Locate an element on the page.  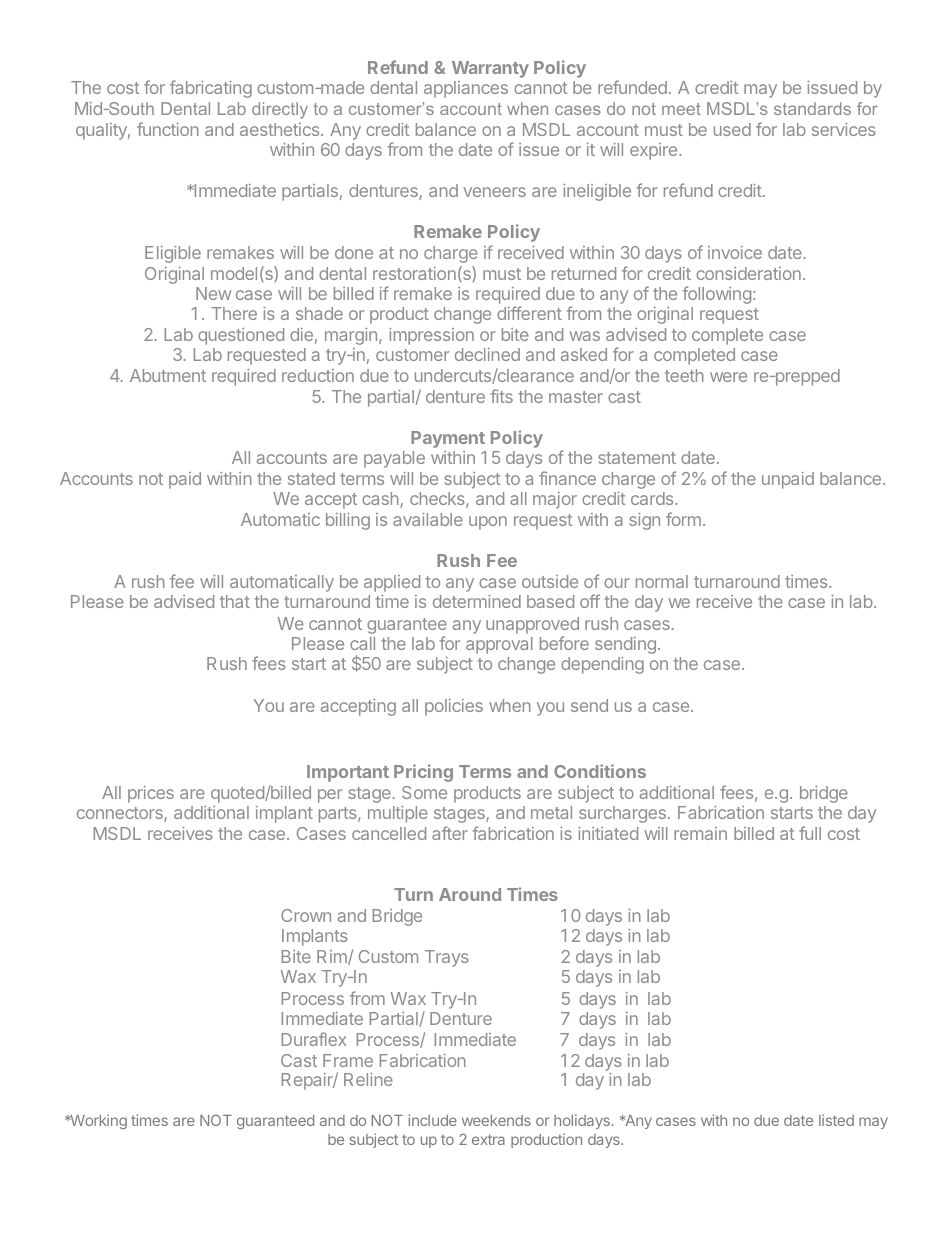
questioned is located at coordinates (241, 336).
